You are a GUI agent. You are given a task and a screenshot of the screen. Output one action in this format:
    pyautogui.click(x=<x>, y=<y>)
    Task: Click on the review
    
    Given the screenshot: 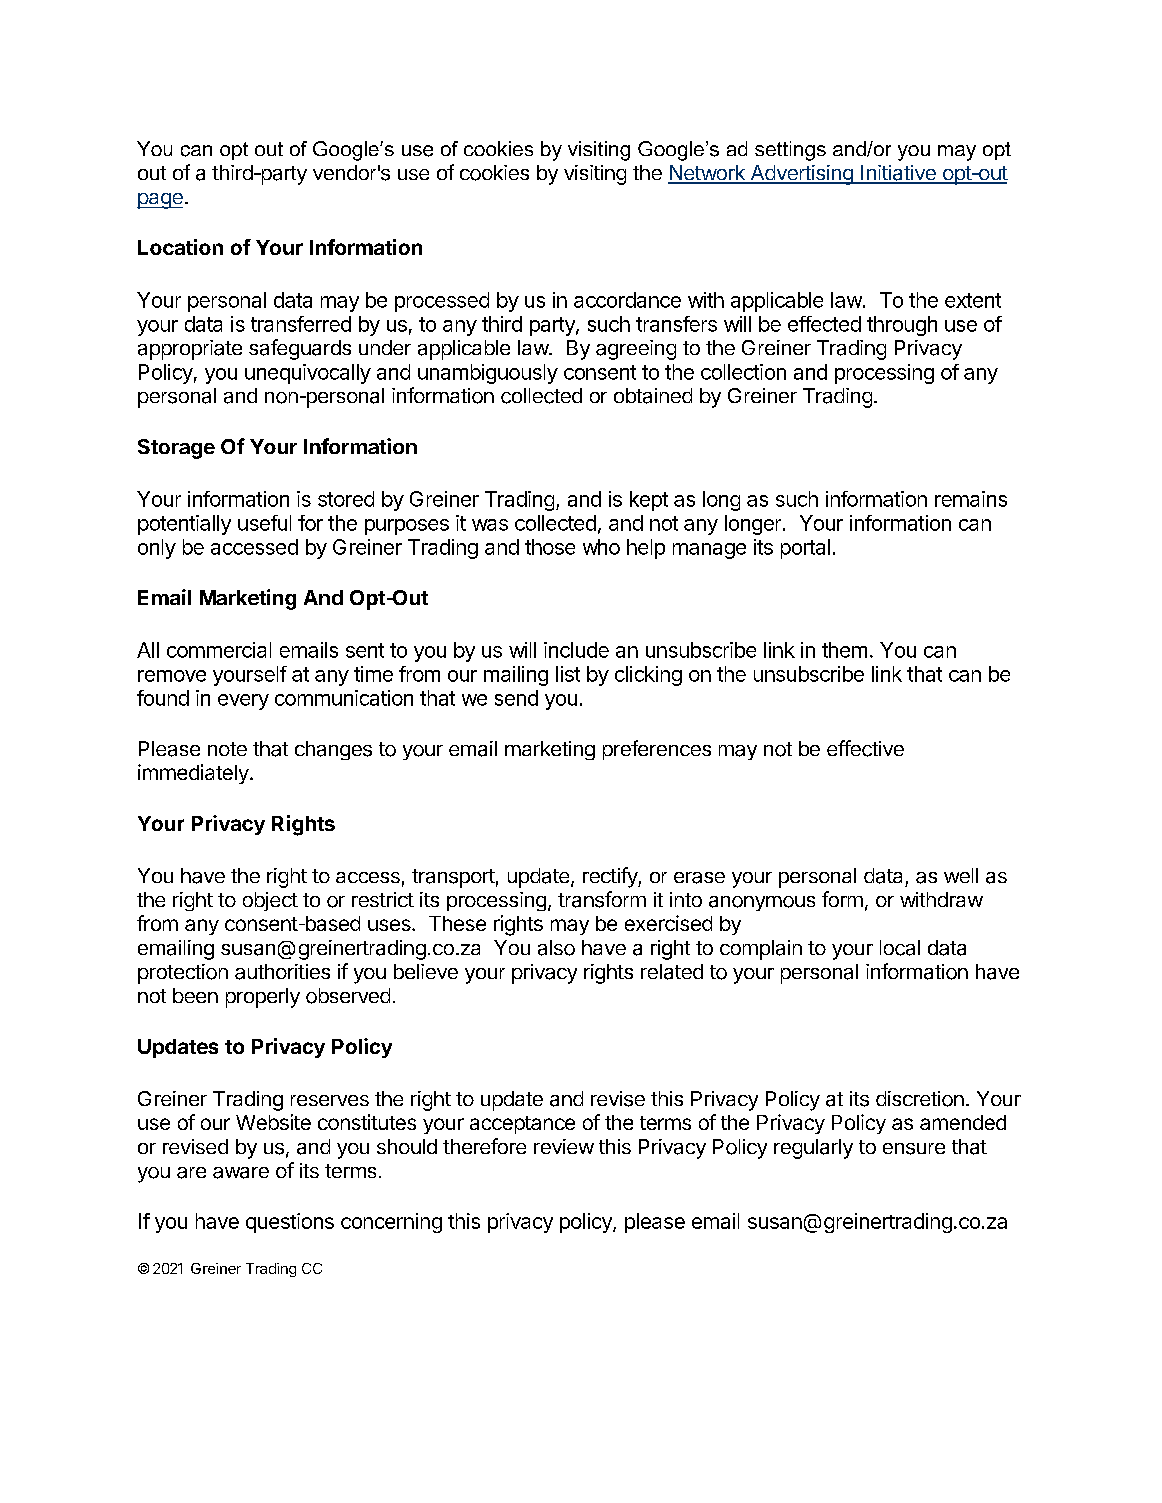 What is the action you would take?
    pyautogui.click(x=564, y=1146)
